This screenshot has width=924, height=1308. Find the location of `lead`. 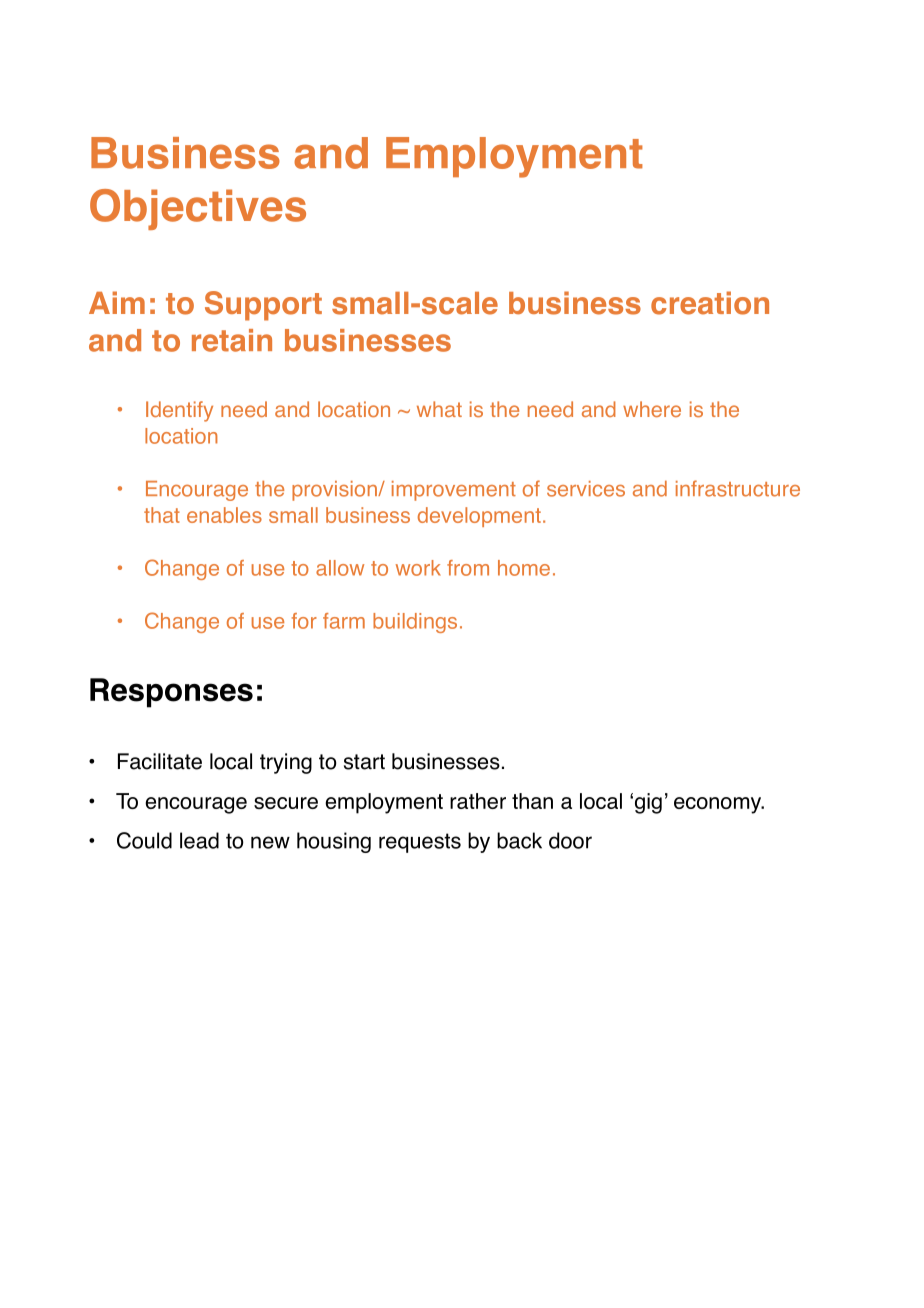

lead is located at coordinates (199, 840).
